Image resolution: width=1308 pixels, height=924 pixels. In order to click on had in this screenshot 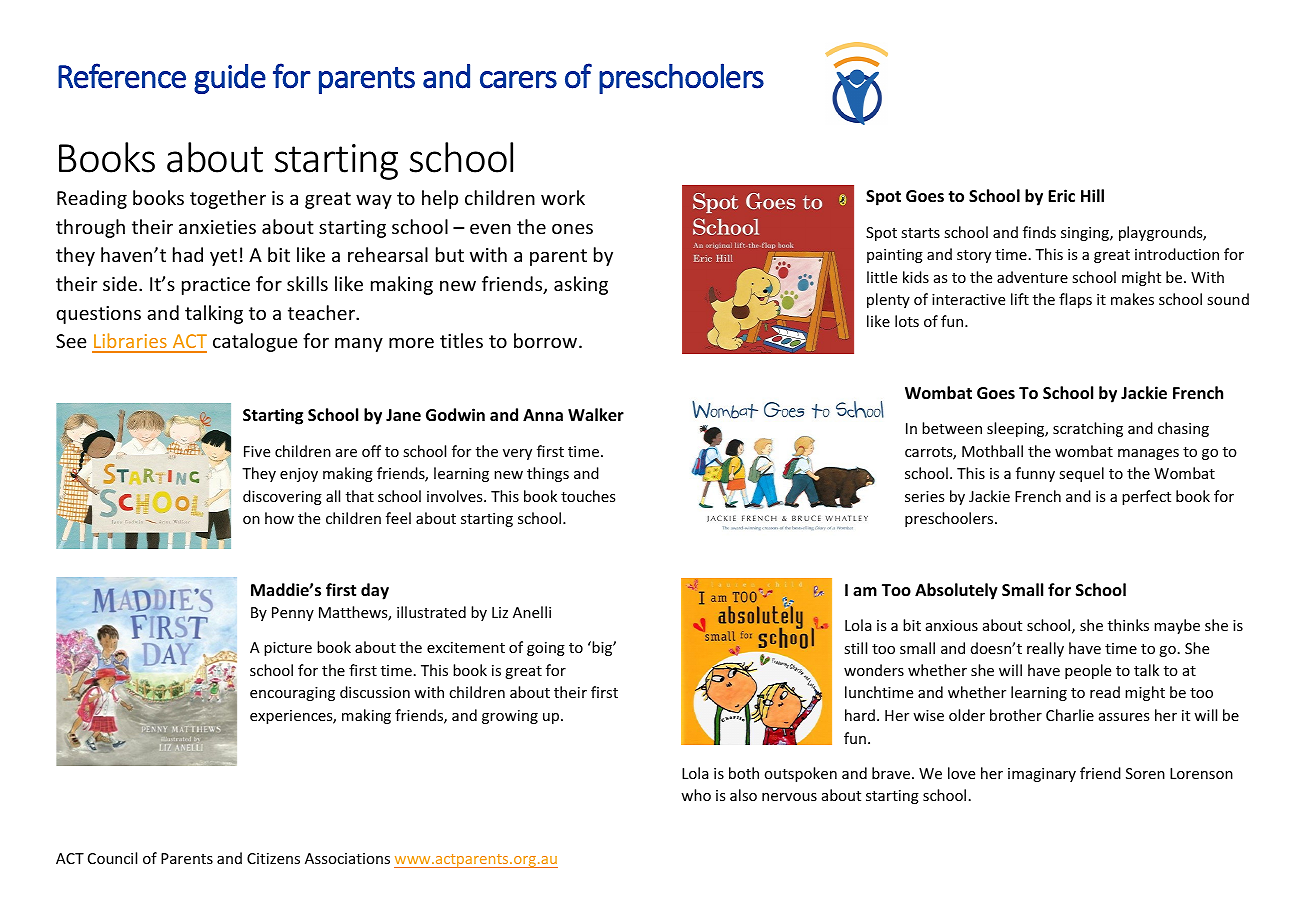, I will do `click(188, 254)`.
